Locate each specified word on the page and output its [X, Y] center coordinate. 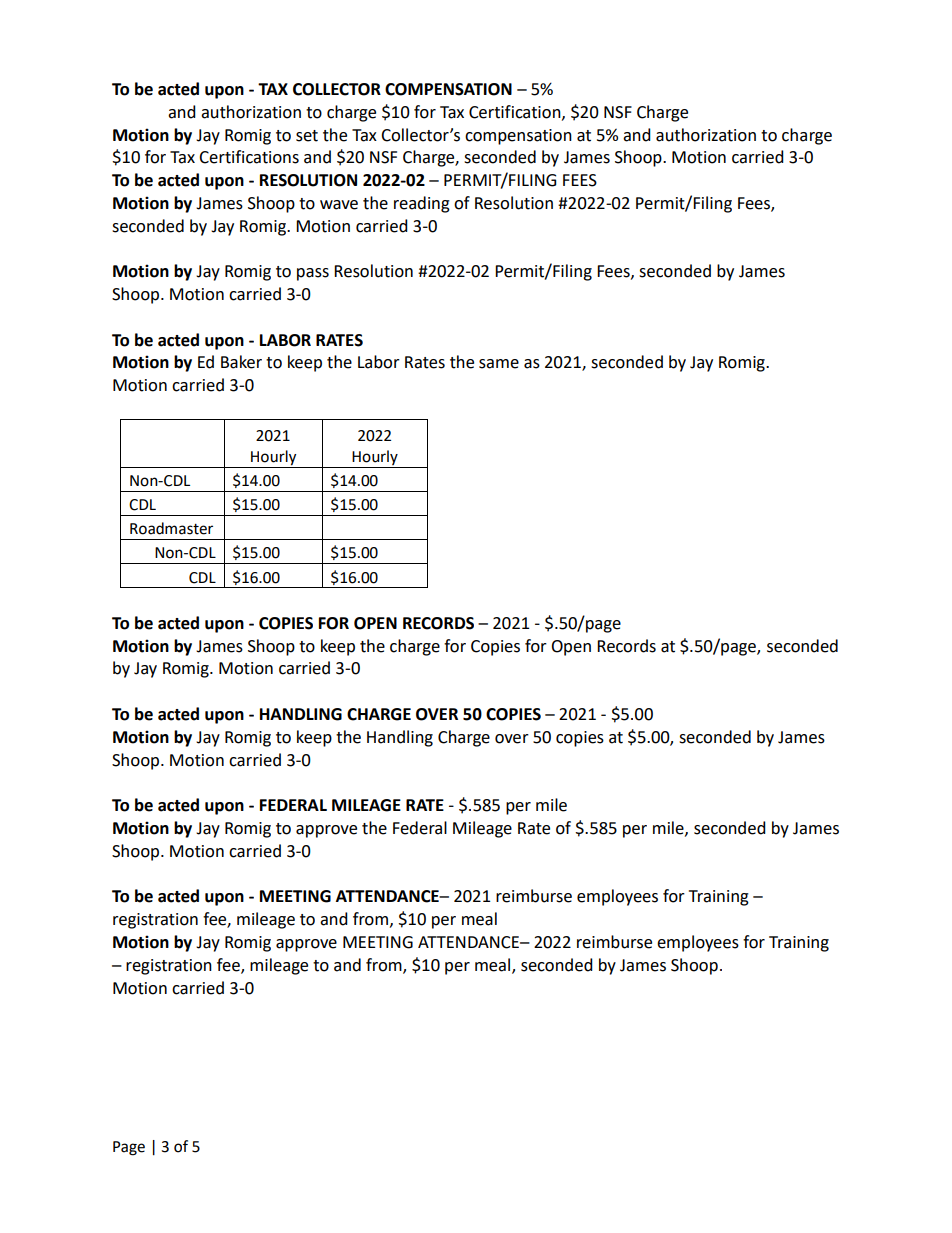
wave [339, 205]
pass [313, 274]
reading [422, 204]
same [499, 364]
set [307, 136]
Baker [241, 362]
